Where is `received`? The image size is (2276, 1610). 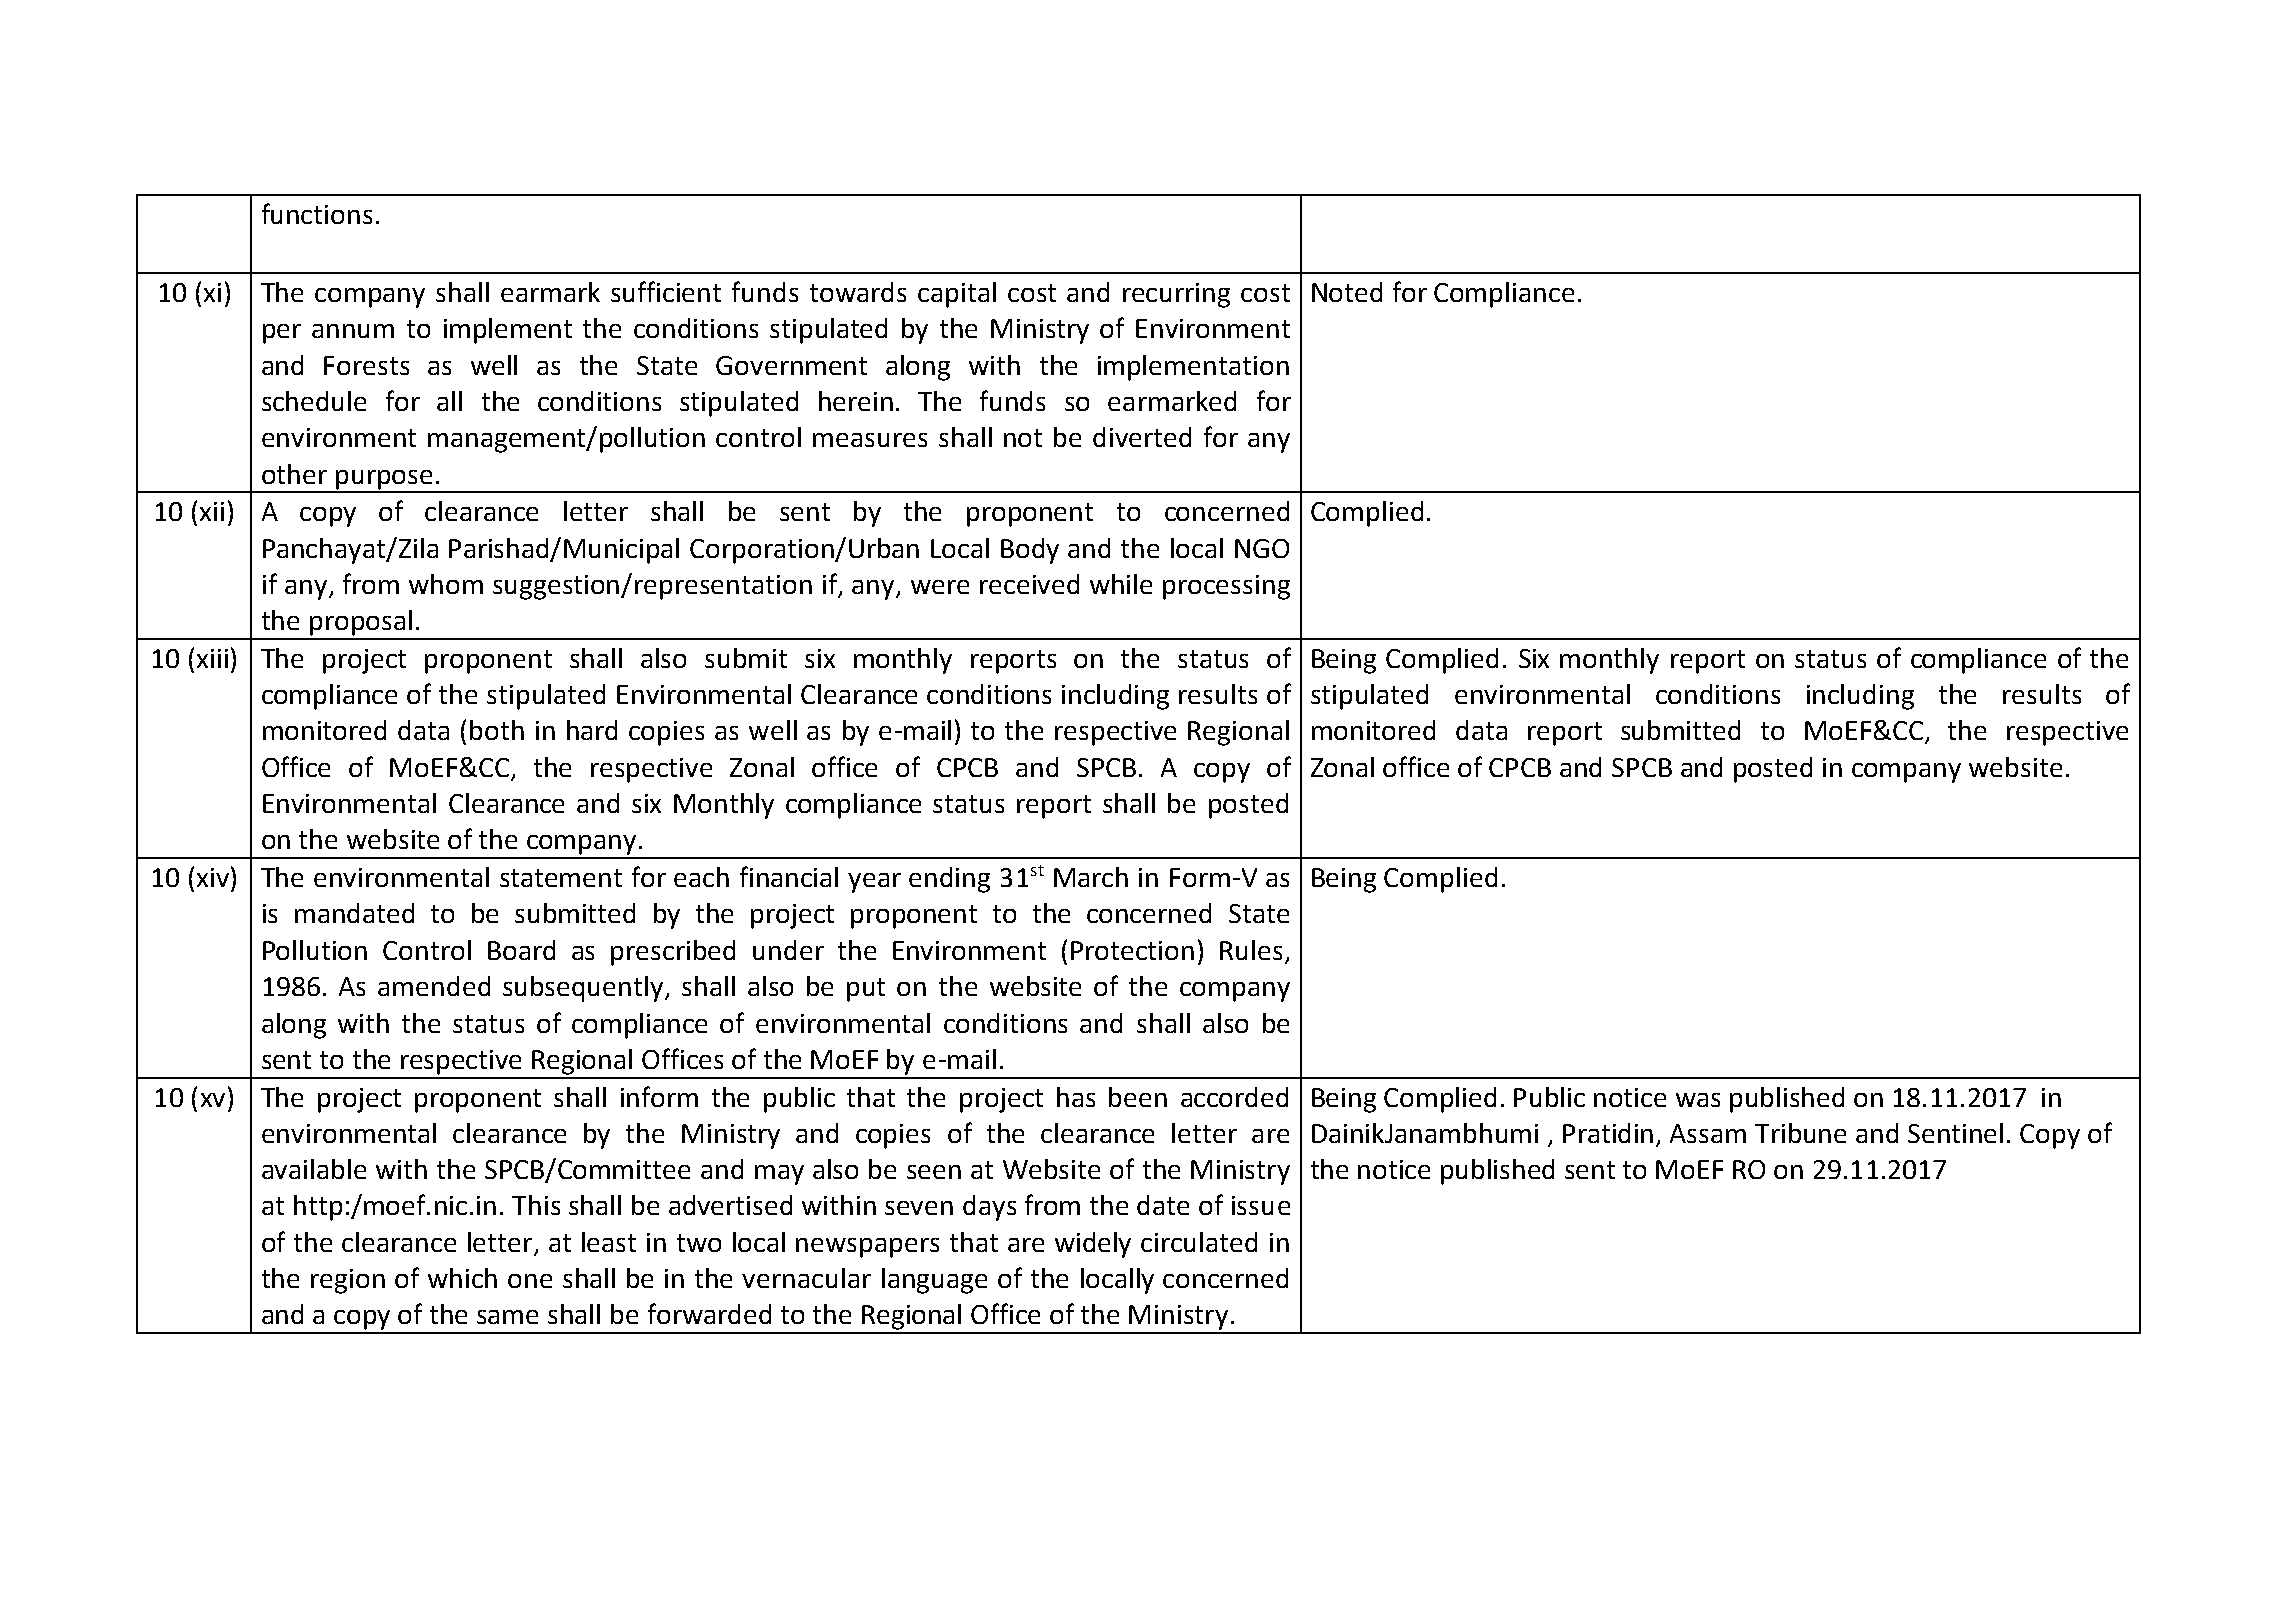 received is located at coordinates (1029, 584).
